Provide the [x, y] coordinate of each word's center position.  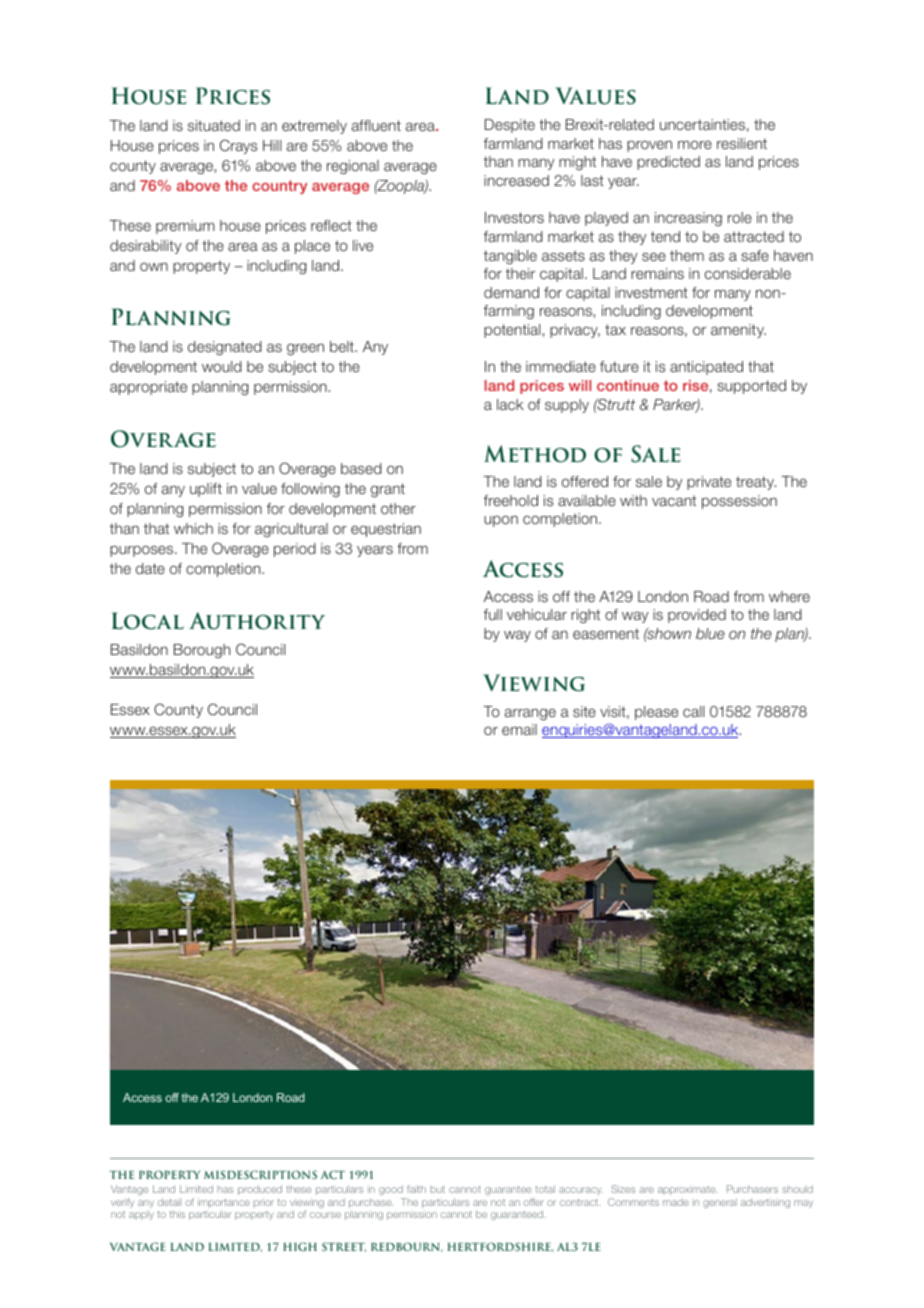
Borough [202, 651]
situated [214, 126]
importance [224, 1204]
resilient [742, 143]
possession [739, 502]
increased [516, 181]
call [693, 711]
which [193, 528]
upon [501, 521]
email [519, 729]
